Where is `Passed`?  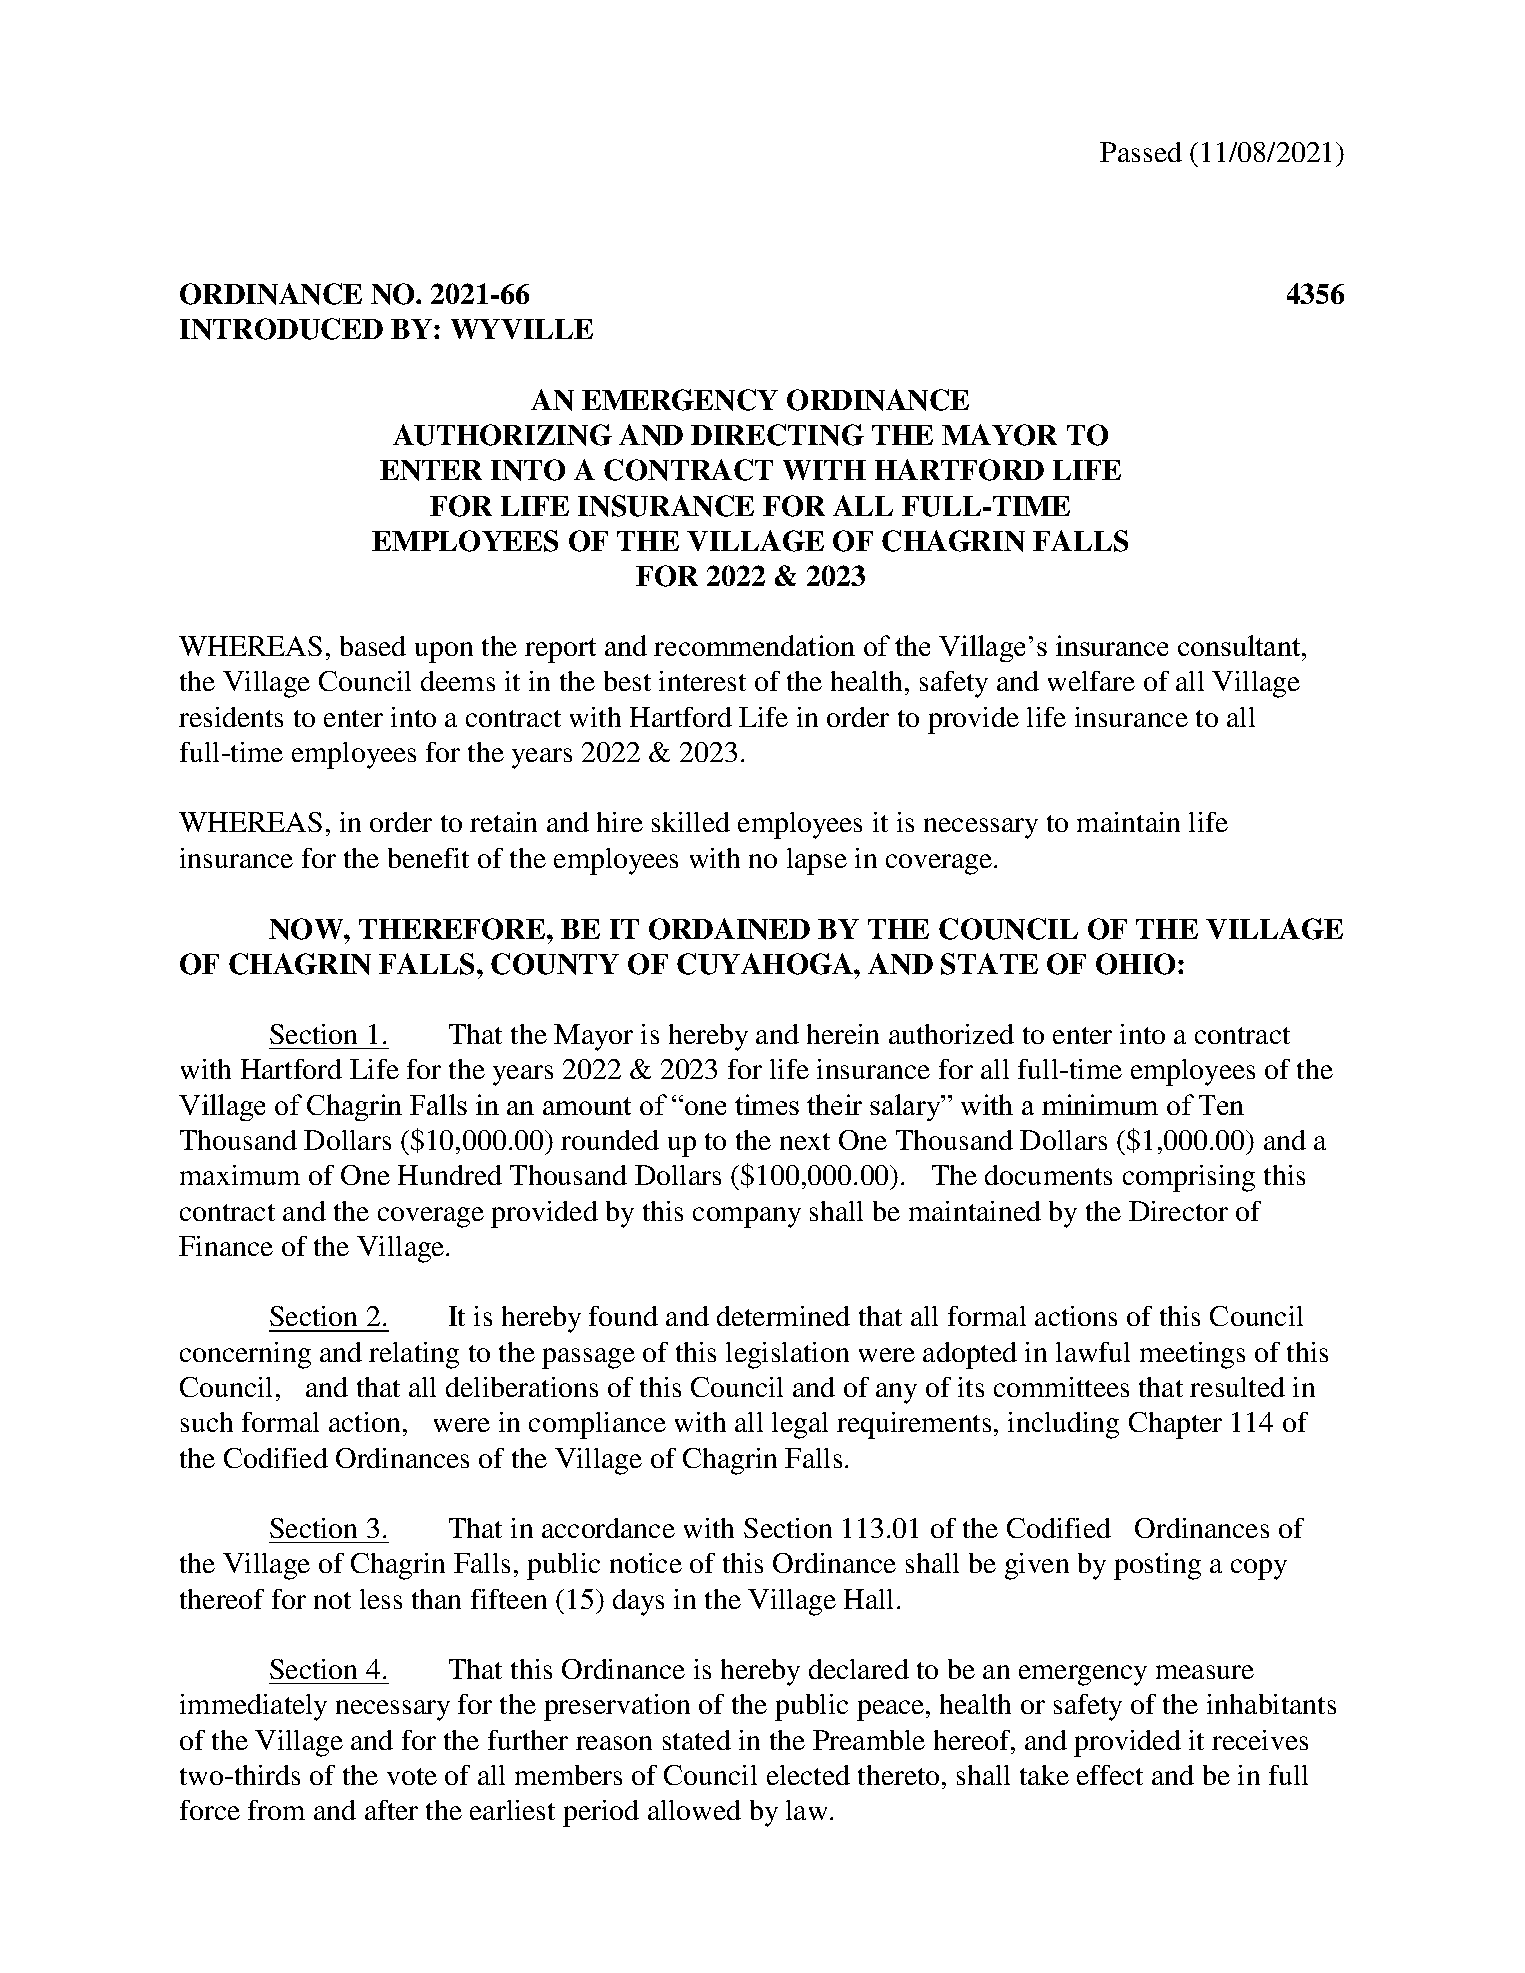
Passed is located at coordinates (1141, 152).
